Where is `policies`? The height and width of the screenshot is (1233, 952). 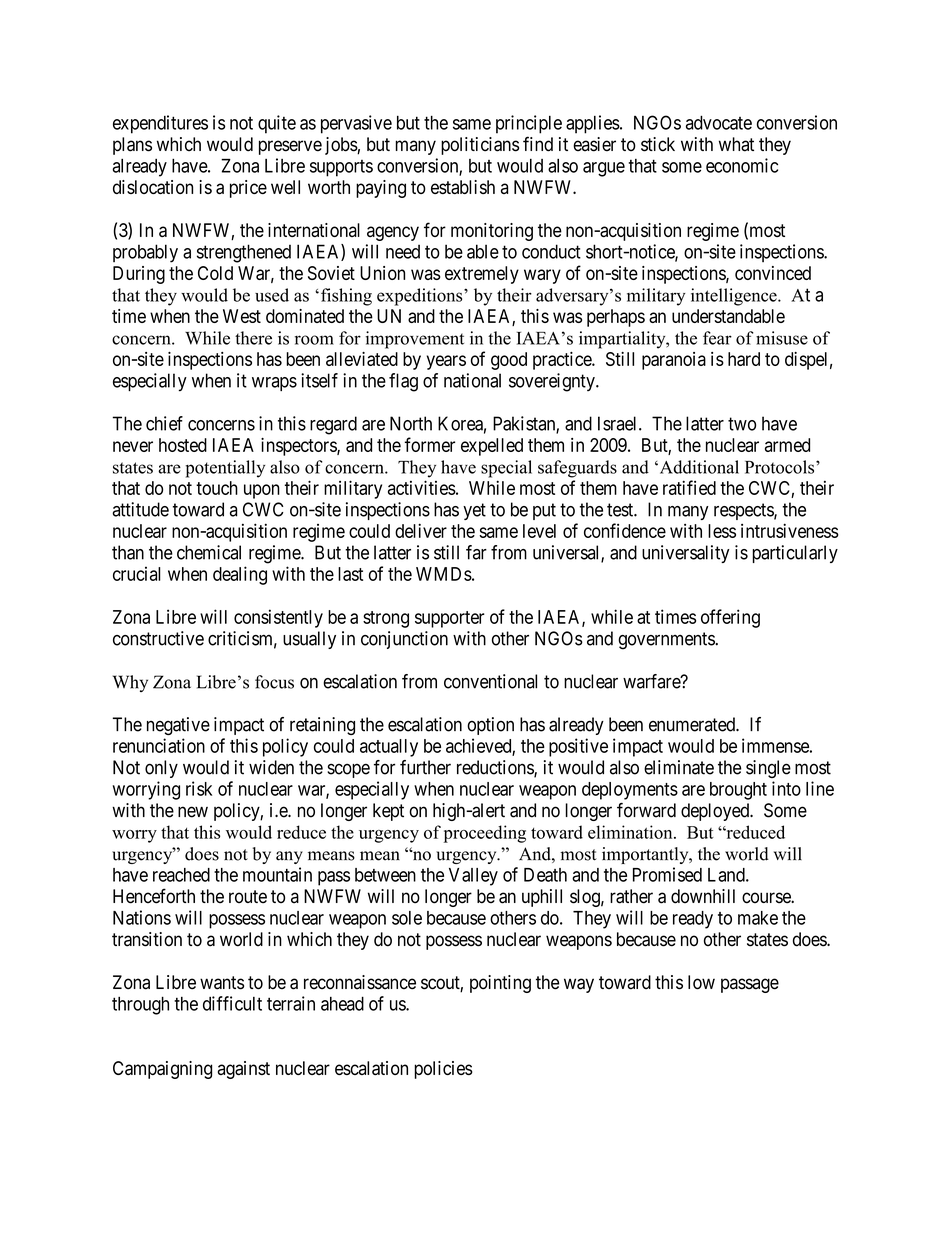 policies is located at coordinates (443, 1070).
